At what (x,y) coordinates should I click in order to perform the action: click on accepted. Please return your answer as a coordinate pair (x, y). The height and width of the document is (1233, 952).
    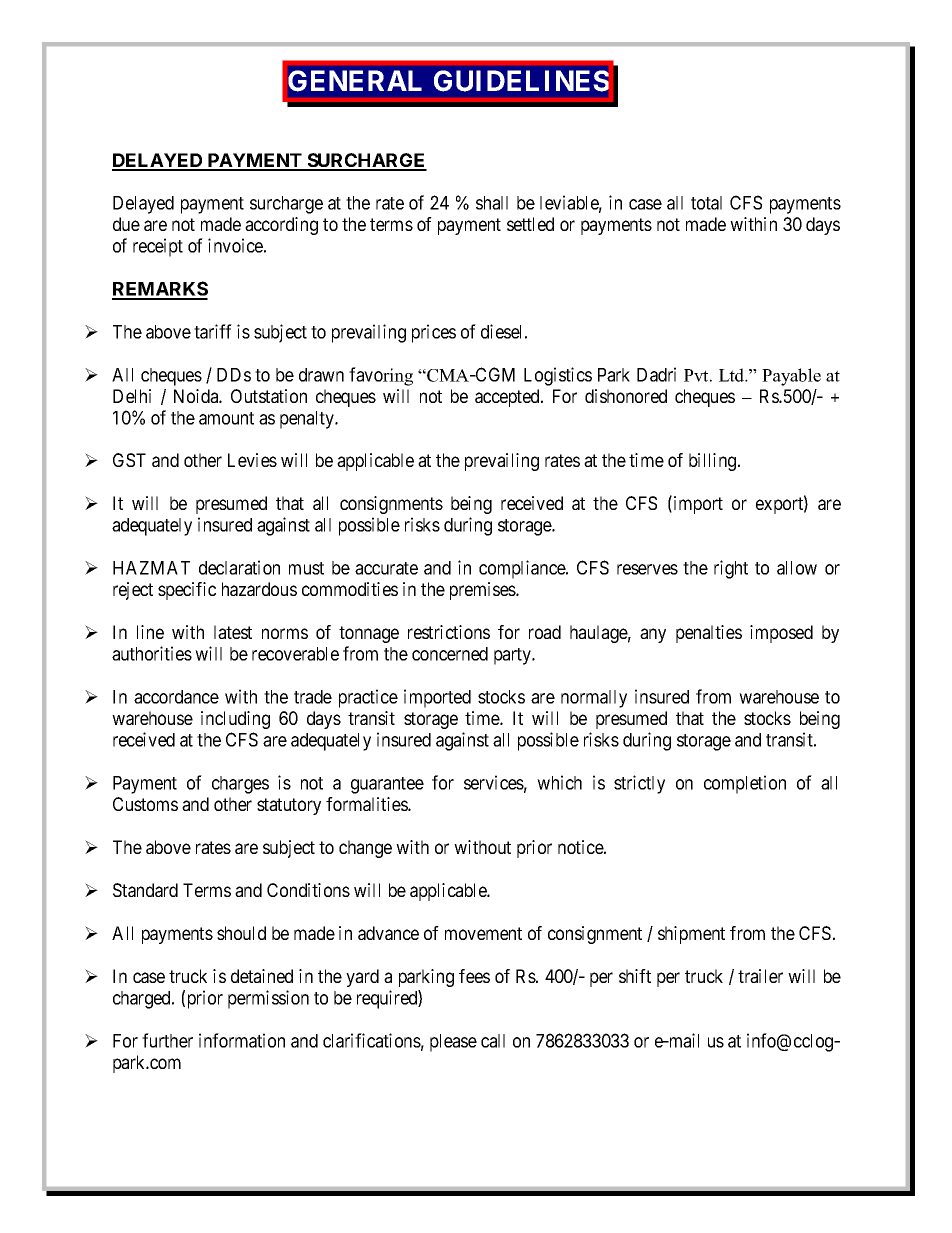
    Looking at the image, I should click on (508, 398).
